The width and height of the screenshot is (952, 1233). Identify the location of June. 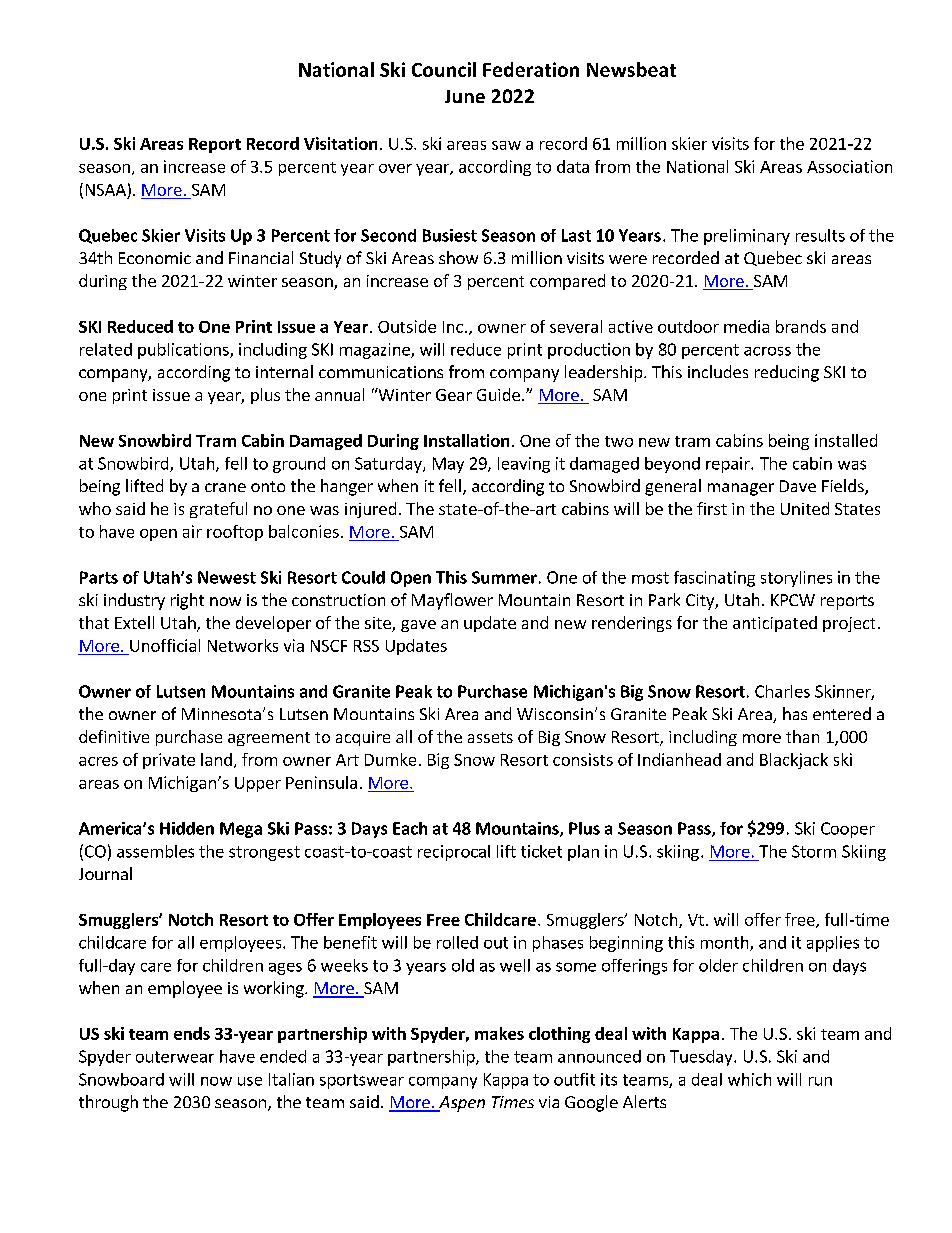
(465, 96).
